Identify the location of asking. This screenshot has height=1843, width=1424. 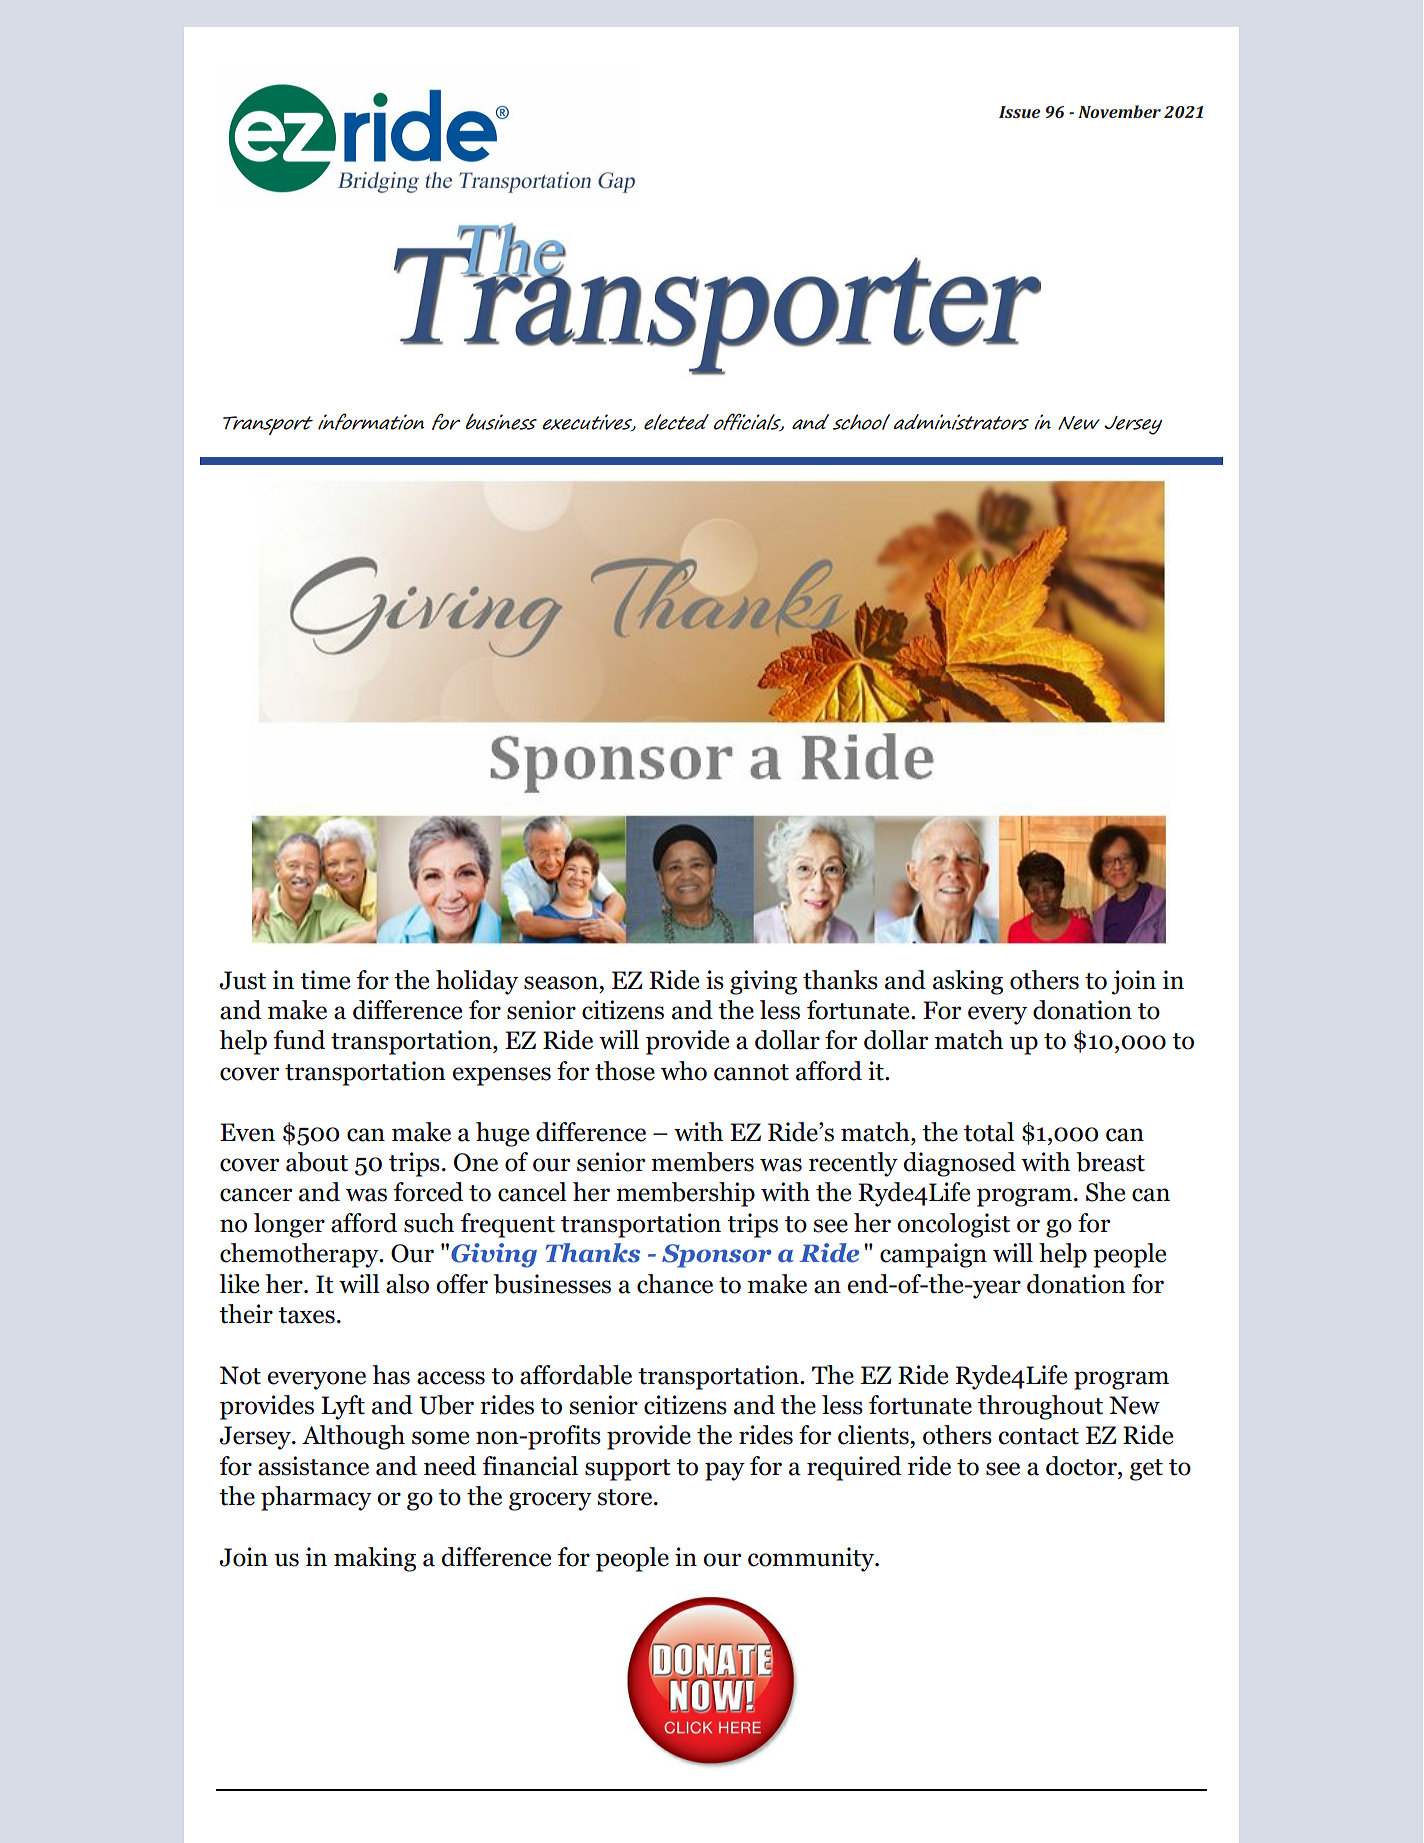
(968, 982).
